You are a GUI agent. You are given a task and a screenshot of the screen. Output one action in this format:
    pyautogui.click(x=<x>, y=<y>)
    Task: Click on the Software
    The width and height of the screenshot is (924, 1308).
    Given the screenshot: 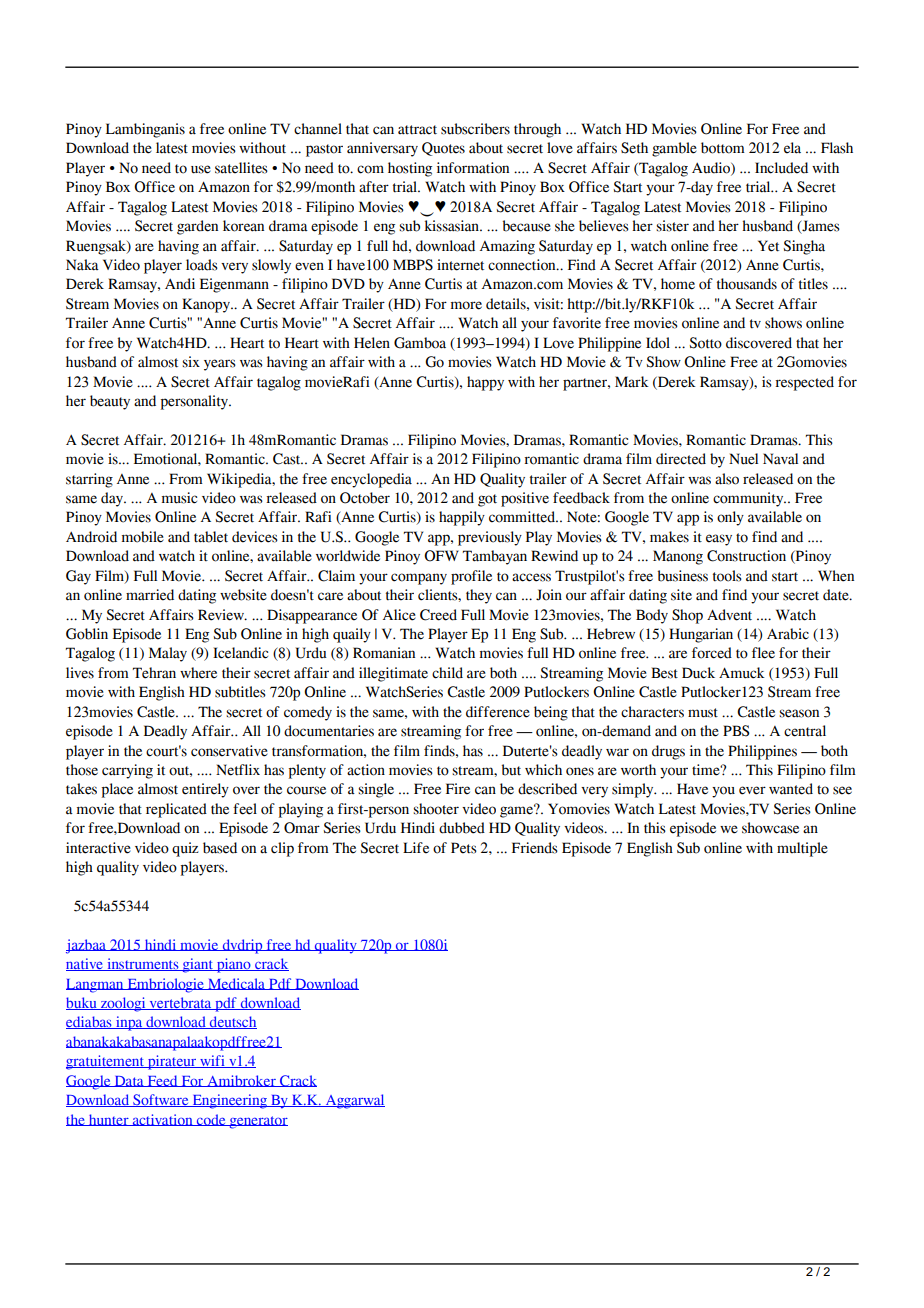 What is the action you would take?
    pyautogui.click(x=161, y=1100)
